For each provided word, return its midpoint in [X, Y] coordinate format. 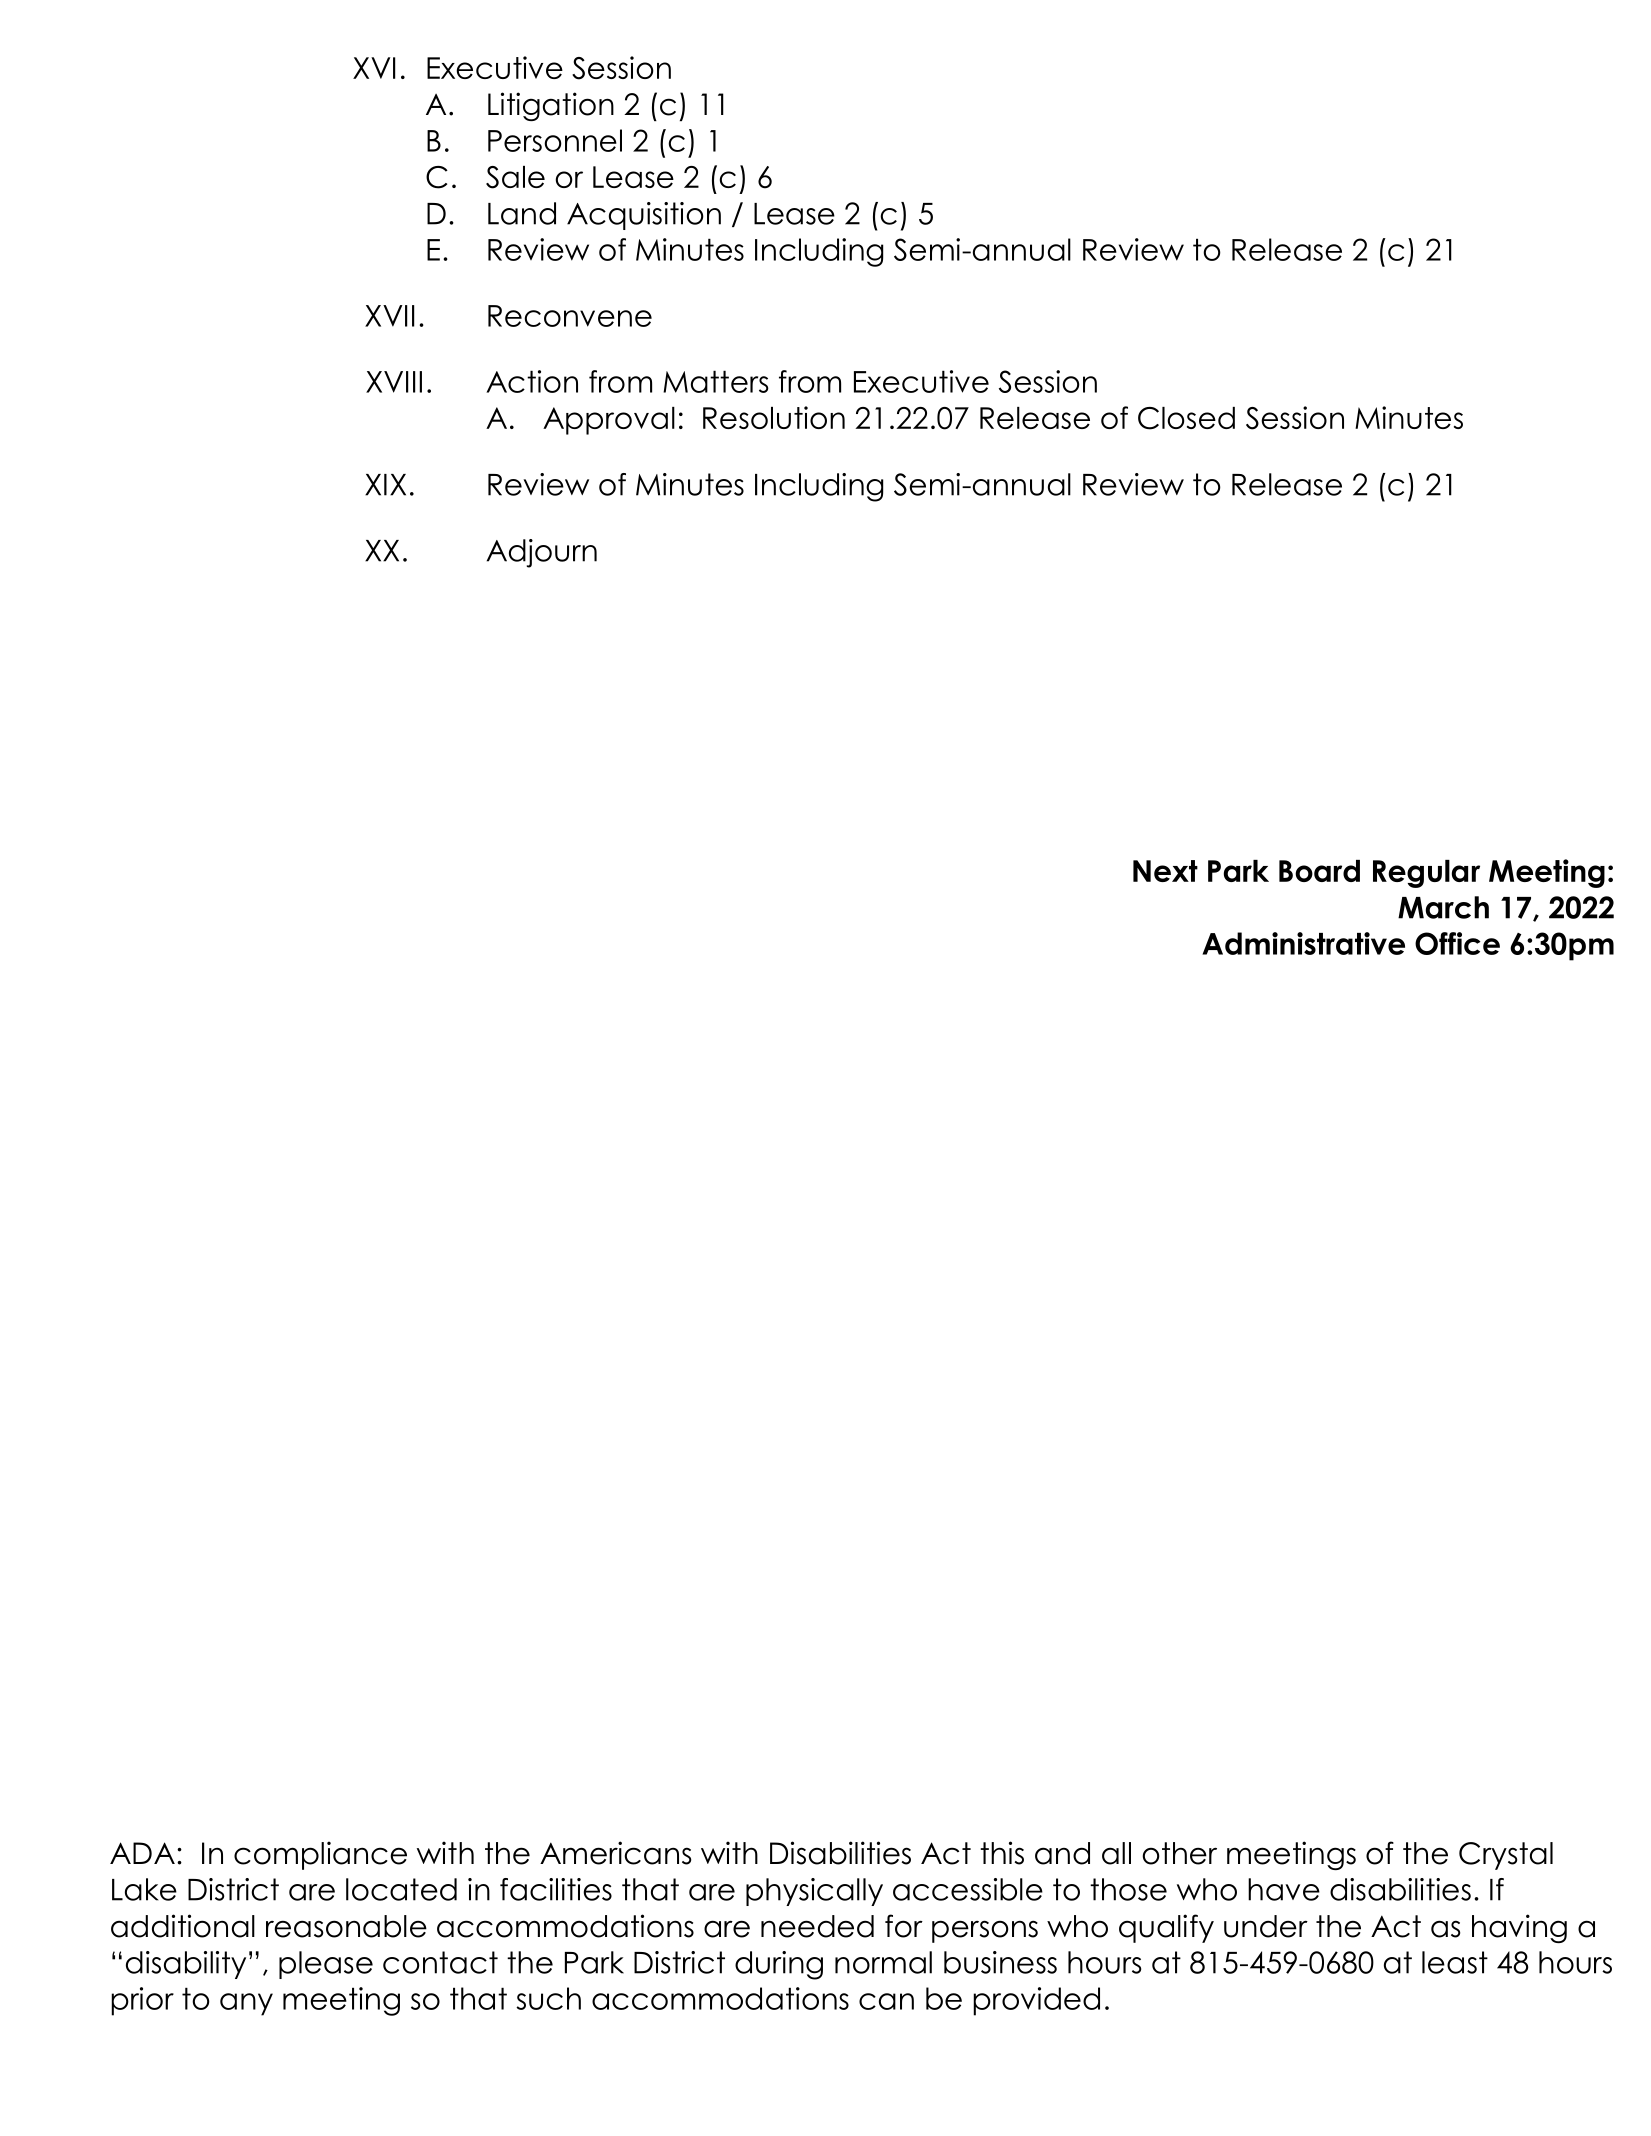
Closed [1186, 418]
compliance [320, 1855]
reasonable [346, 1926]
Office [1457, 943]
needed [817, 1926]
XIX [385, 485]
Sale [515, 177]
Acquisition [644, 216]
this [1002, 1853]
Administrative [1303, 943]
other [1179, 1853]
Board [1319, 871]
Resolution [774, 417]
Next [1165, 871]
